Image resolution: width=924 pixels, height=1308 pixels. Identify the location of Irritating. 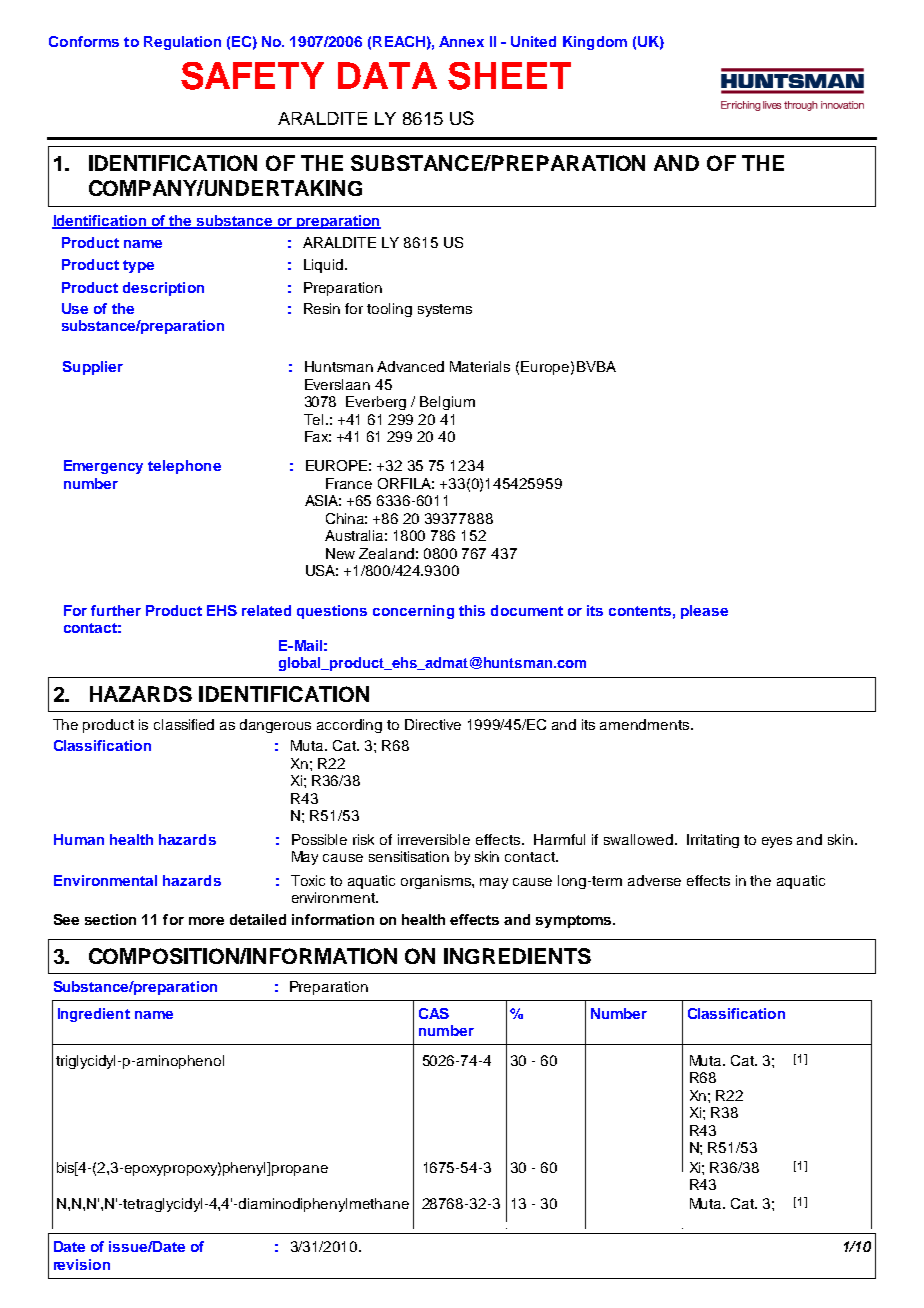
(713, 841).
